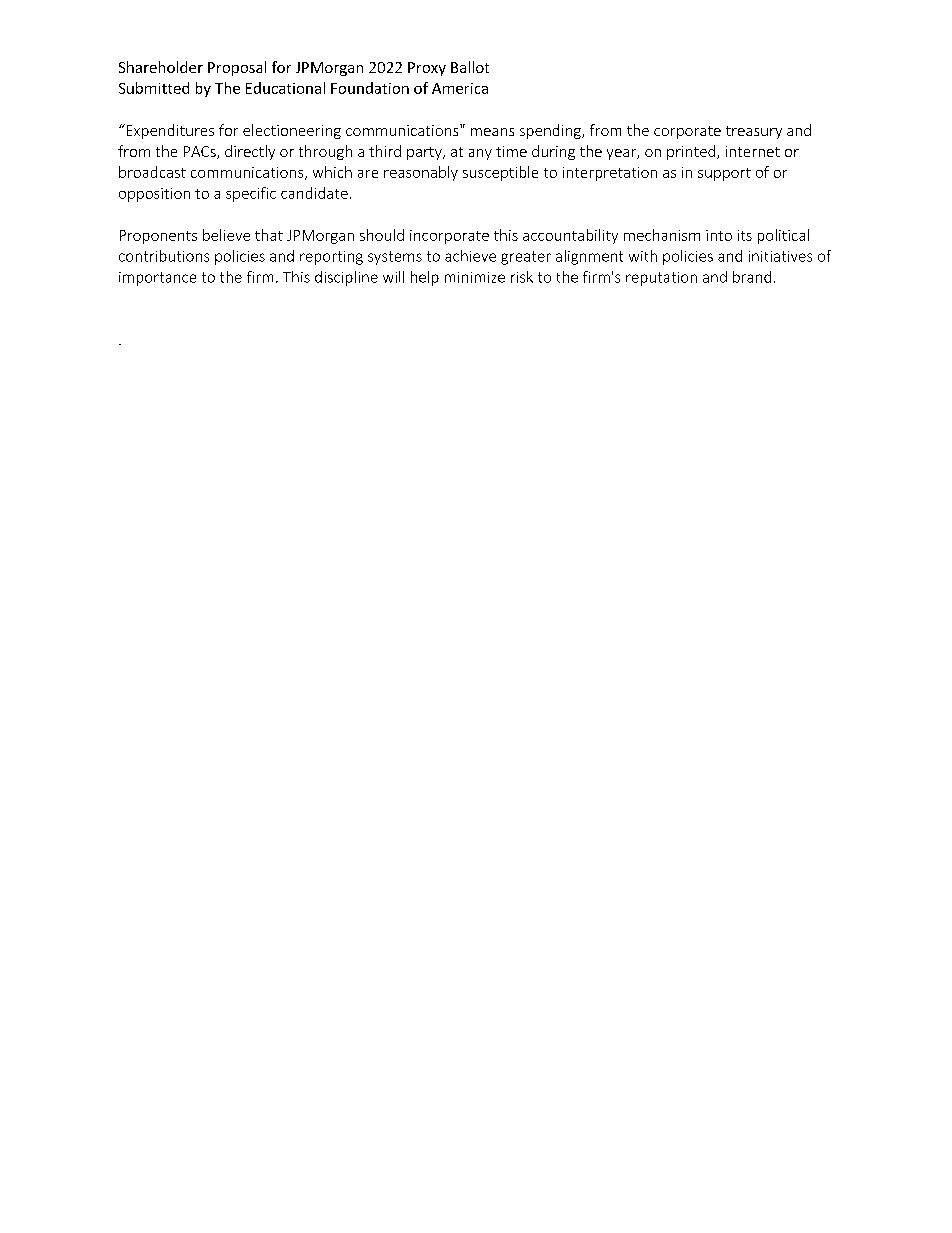 The height and width of the screenshot is (1233, 952). I want to click on importance, so click(157, 279).
